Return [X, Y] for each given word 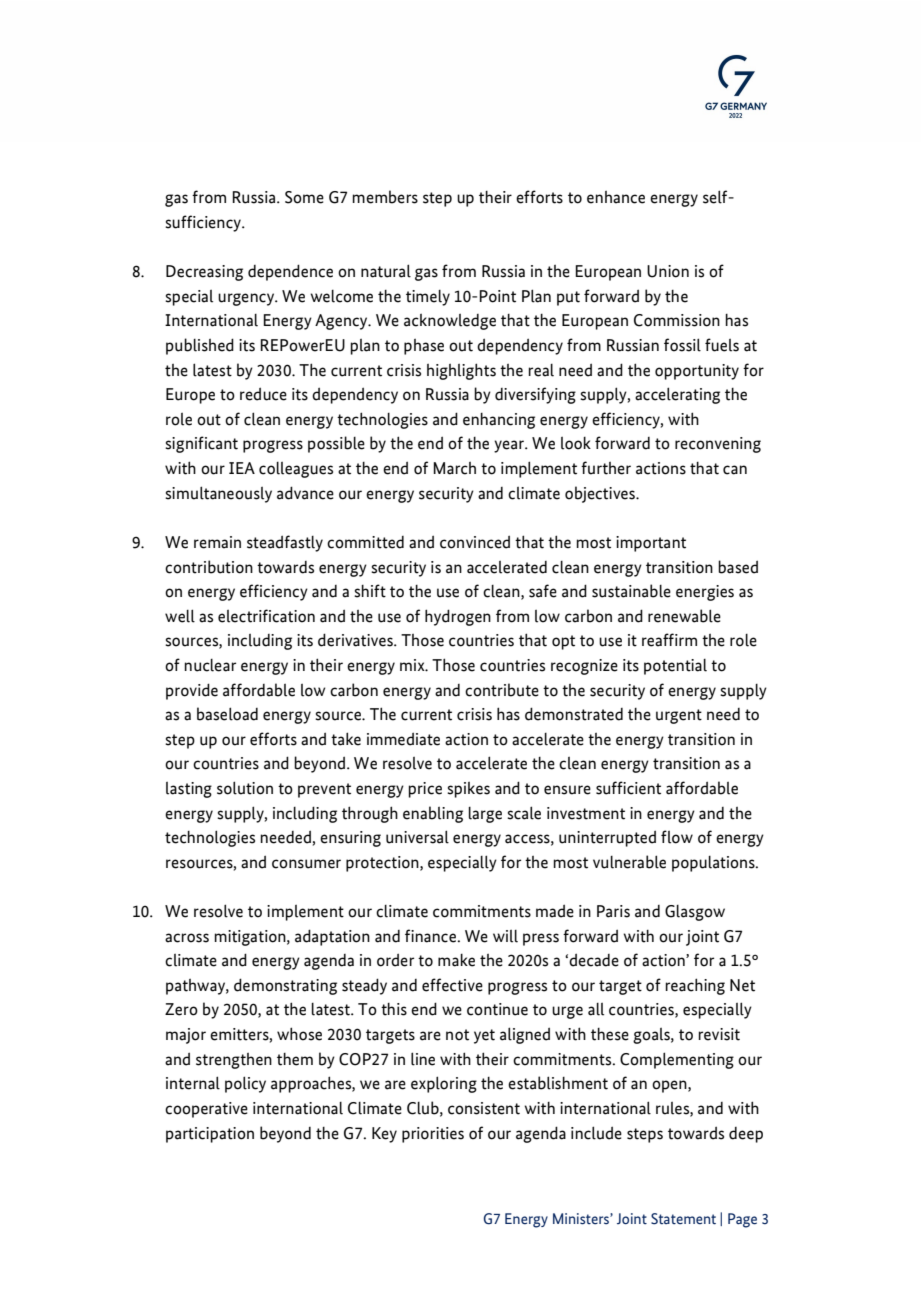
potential [675, 667]
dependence [290, 272]
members [385, 197]
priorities [433, 1135]
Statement [683, 1219]
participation [210, 1135]
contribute [502, 690]
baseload [227, 714]
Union [668, 271]
